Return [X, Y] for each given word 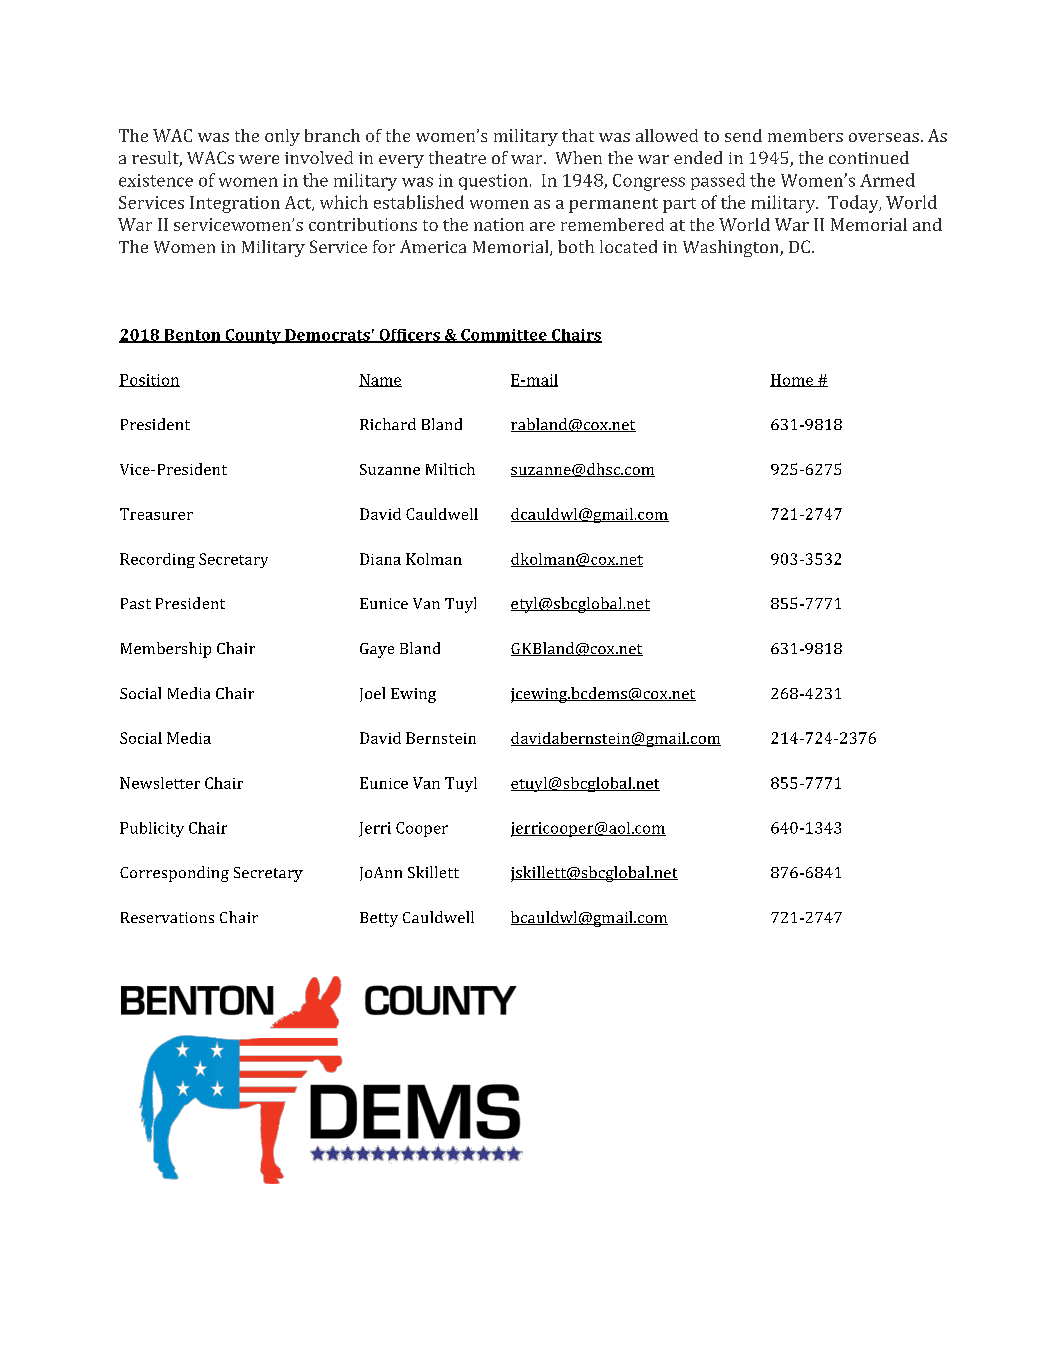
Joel [372, 694]
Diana [380, 559]
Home [793, 380]
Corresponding [174, 874]
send [743, 135]
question [493, 182]
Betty [379, 919]
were [259, 159]
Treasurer [156, 514]
